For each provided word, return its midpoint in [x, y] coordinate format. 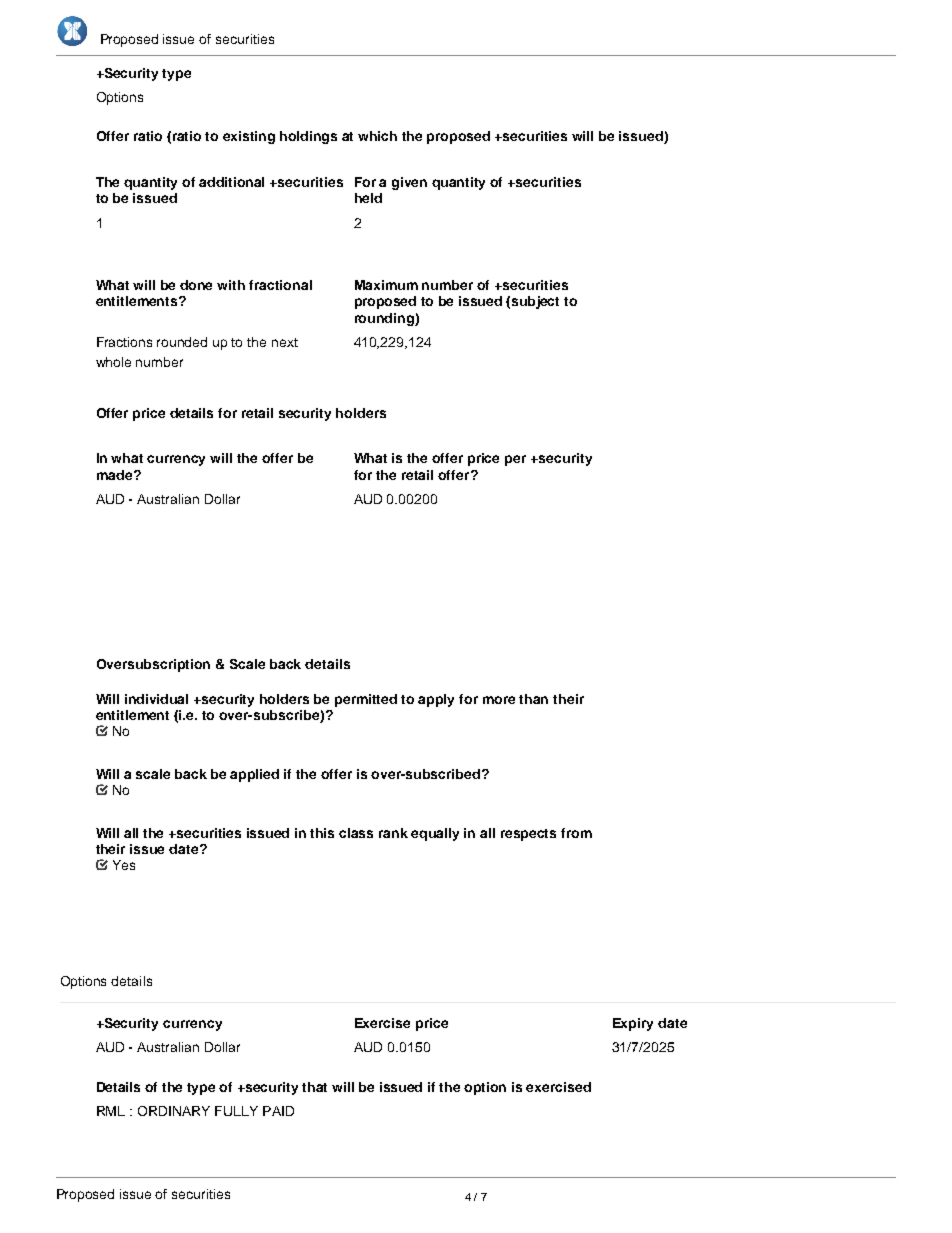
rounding [385, 319]
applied [254, 775]
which [377, 136]
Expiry [633, 1024]
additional [231, 182]
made [116, 475]
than [533, 699]
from [576, 833]
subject [535, 302]
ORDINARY [174, 1111]
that [314, 1087]
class [356, 833]
